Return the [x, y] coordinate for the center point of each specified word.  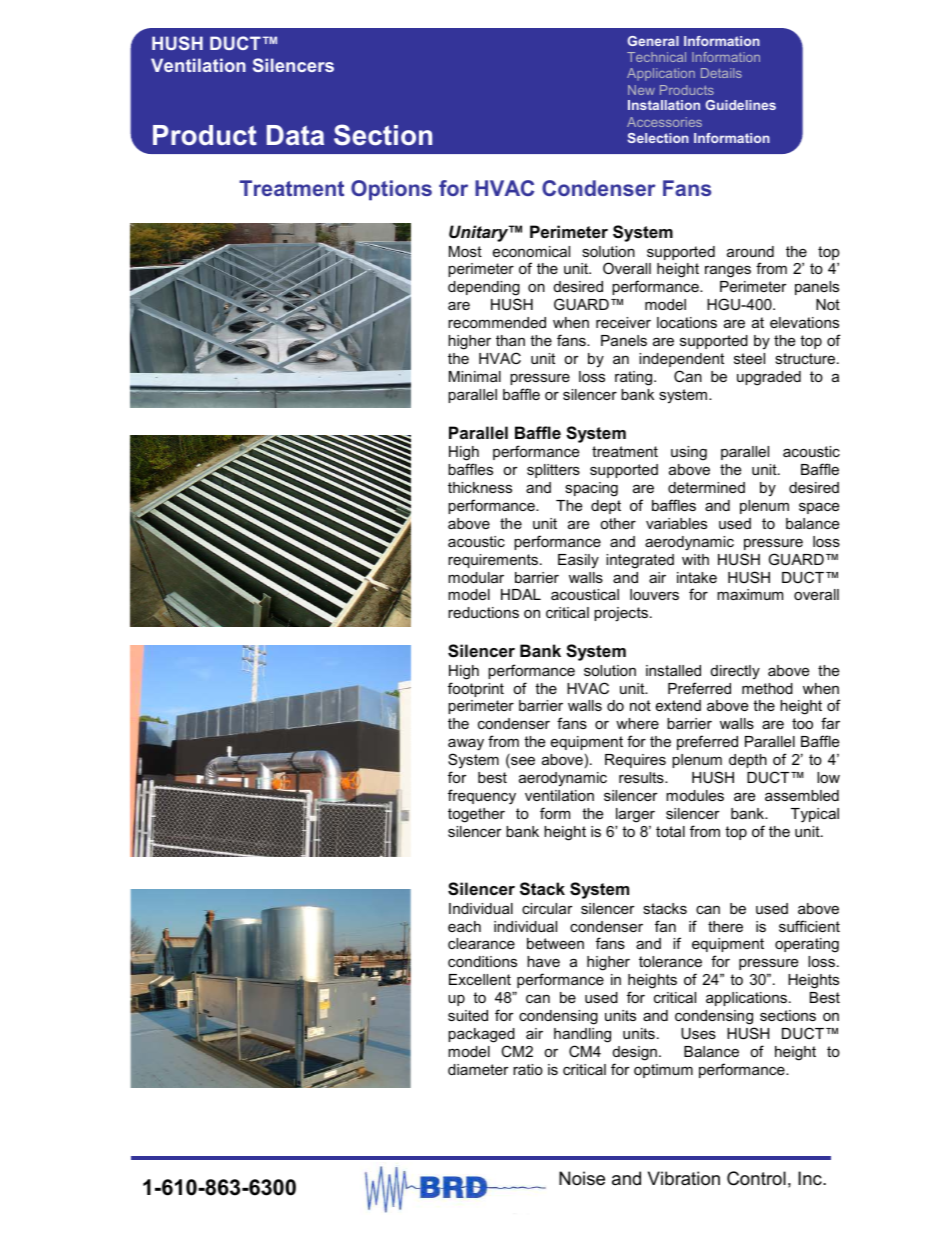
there [725, 926]
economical [531, 251]
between [555, 943]
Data [295, 135]
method [767, 688]
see [522, 762]
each [464, 926]
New [641, 90]
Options [391, 190]
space [819, 508]
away [466, 744]
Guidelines [741, 105]
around [750, 251]
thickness [480, 487]
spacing [591, 489]
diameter [478, 1069]
